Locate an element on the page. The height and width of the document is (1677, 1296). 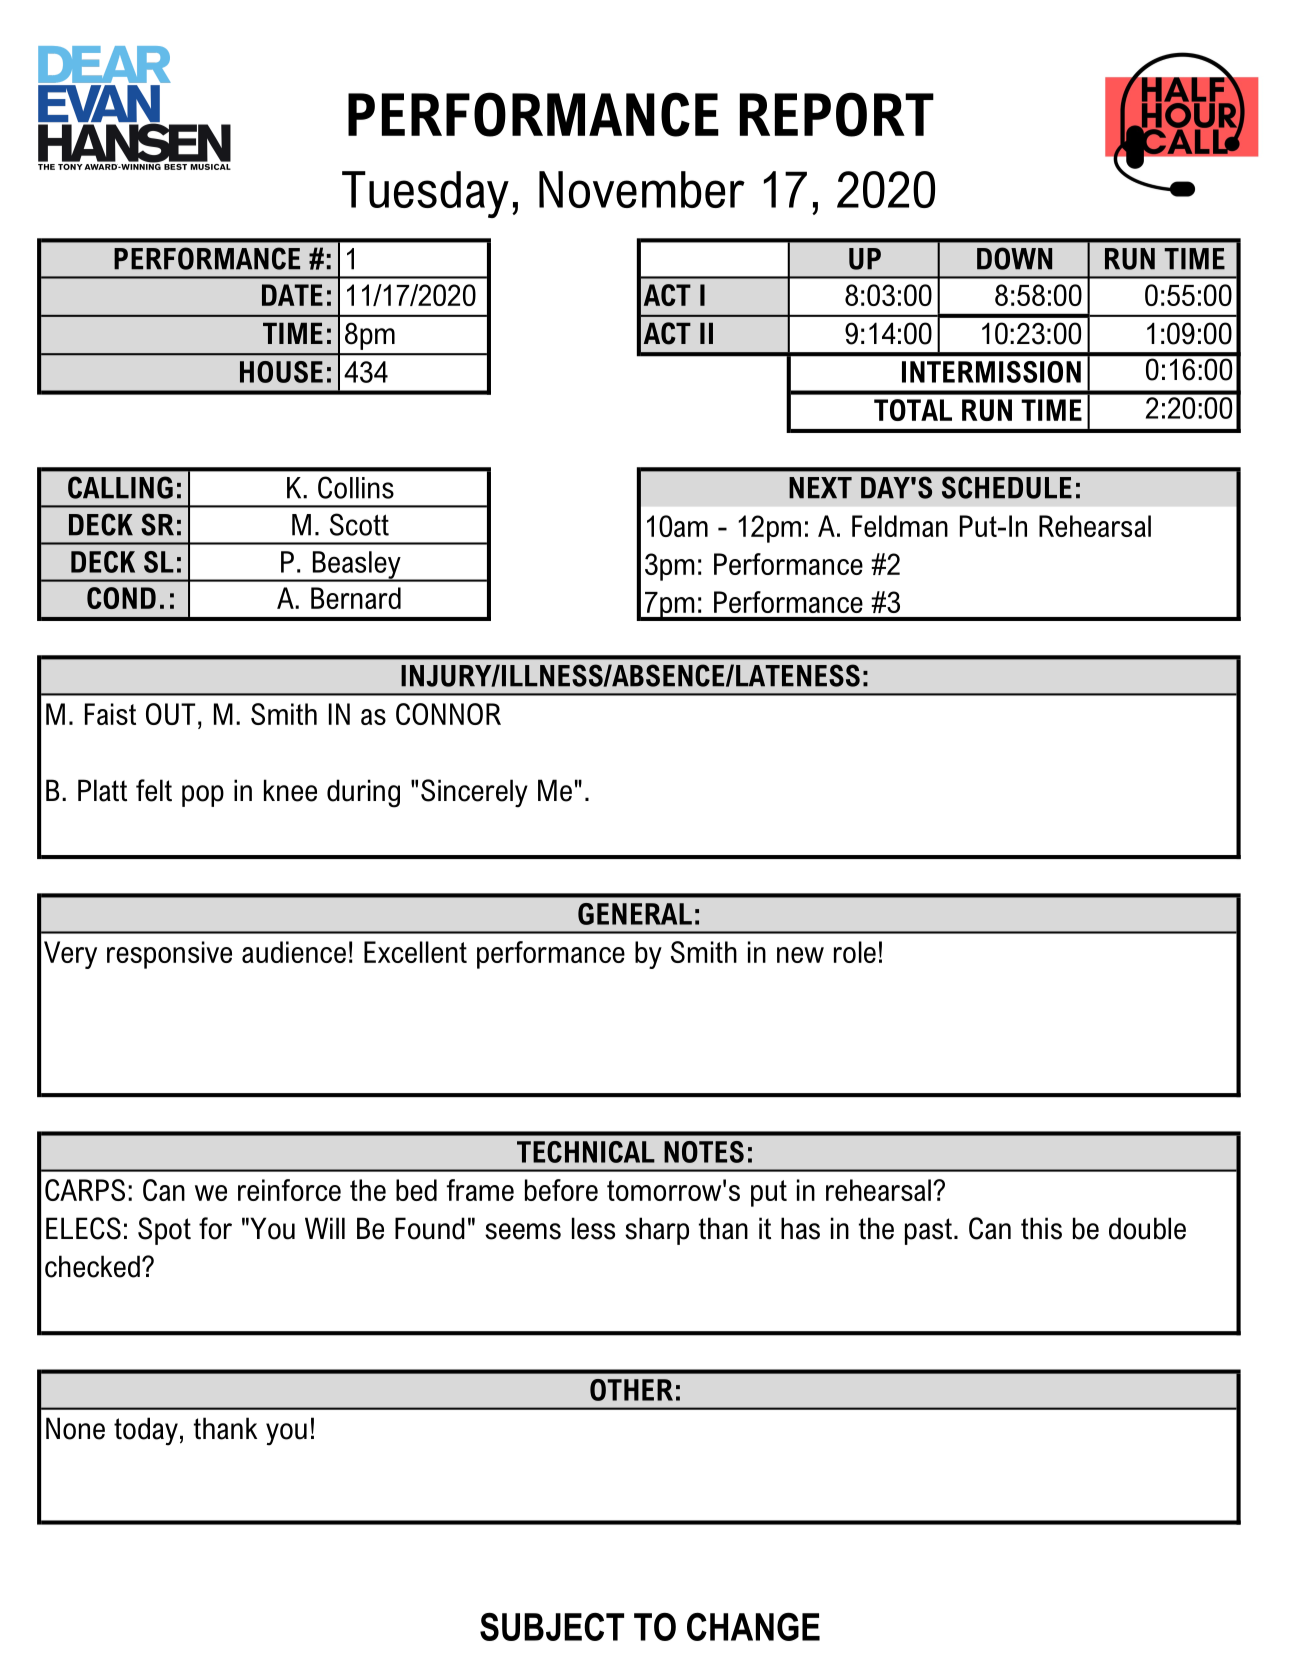
Spot is located at coordinates (164, 1231).
